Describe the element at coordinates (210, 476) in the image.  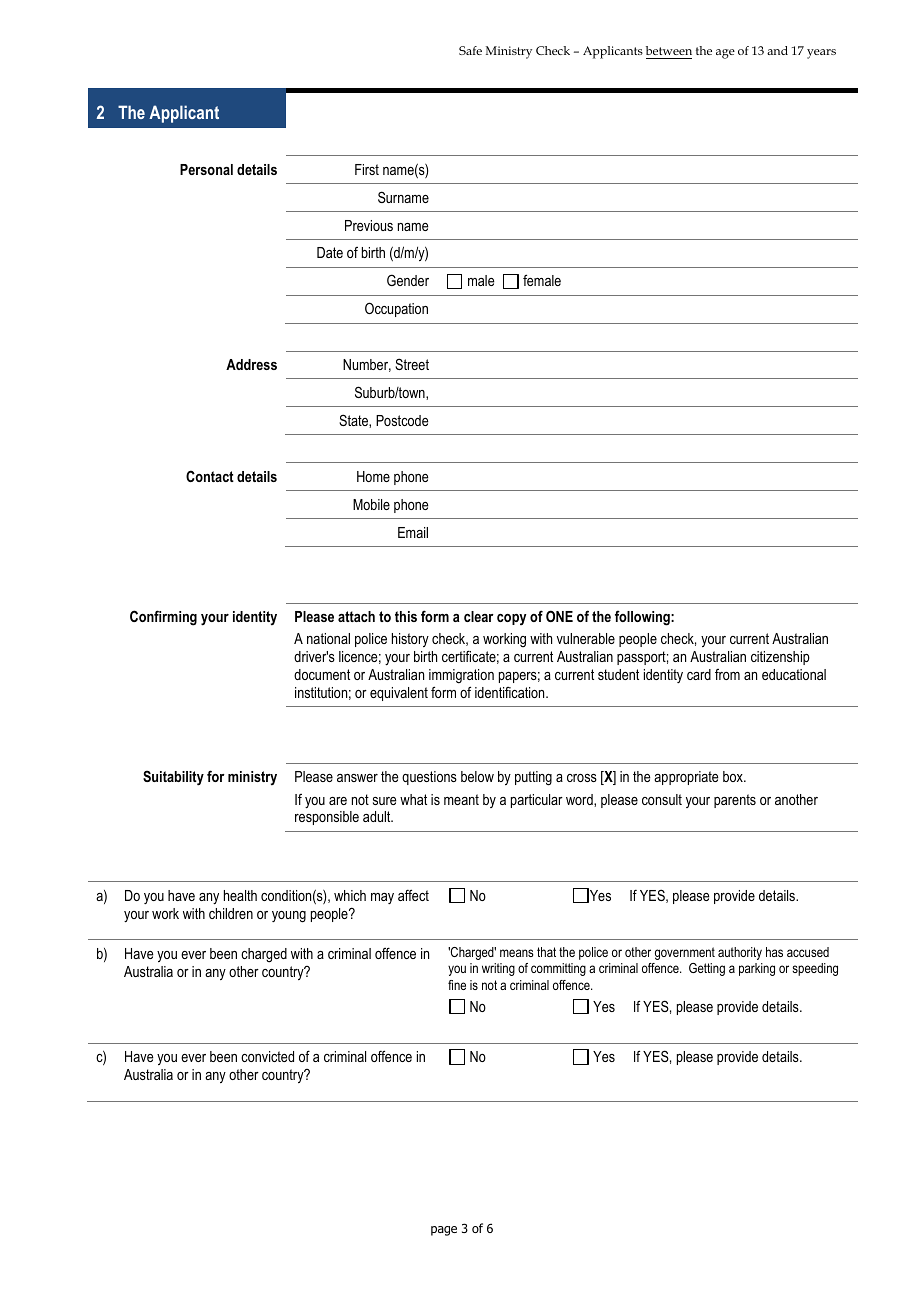
I see `Contact` at that location.
